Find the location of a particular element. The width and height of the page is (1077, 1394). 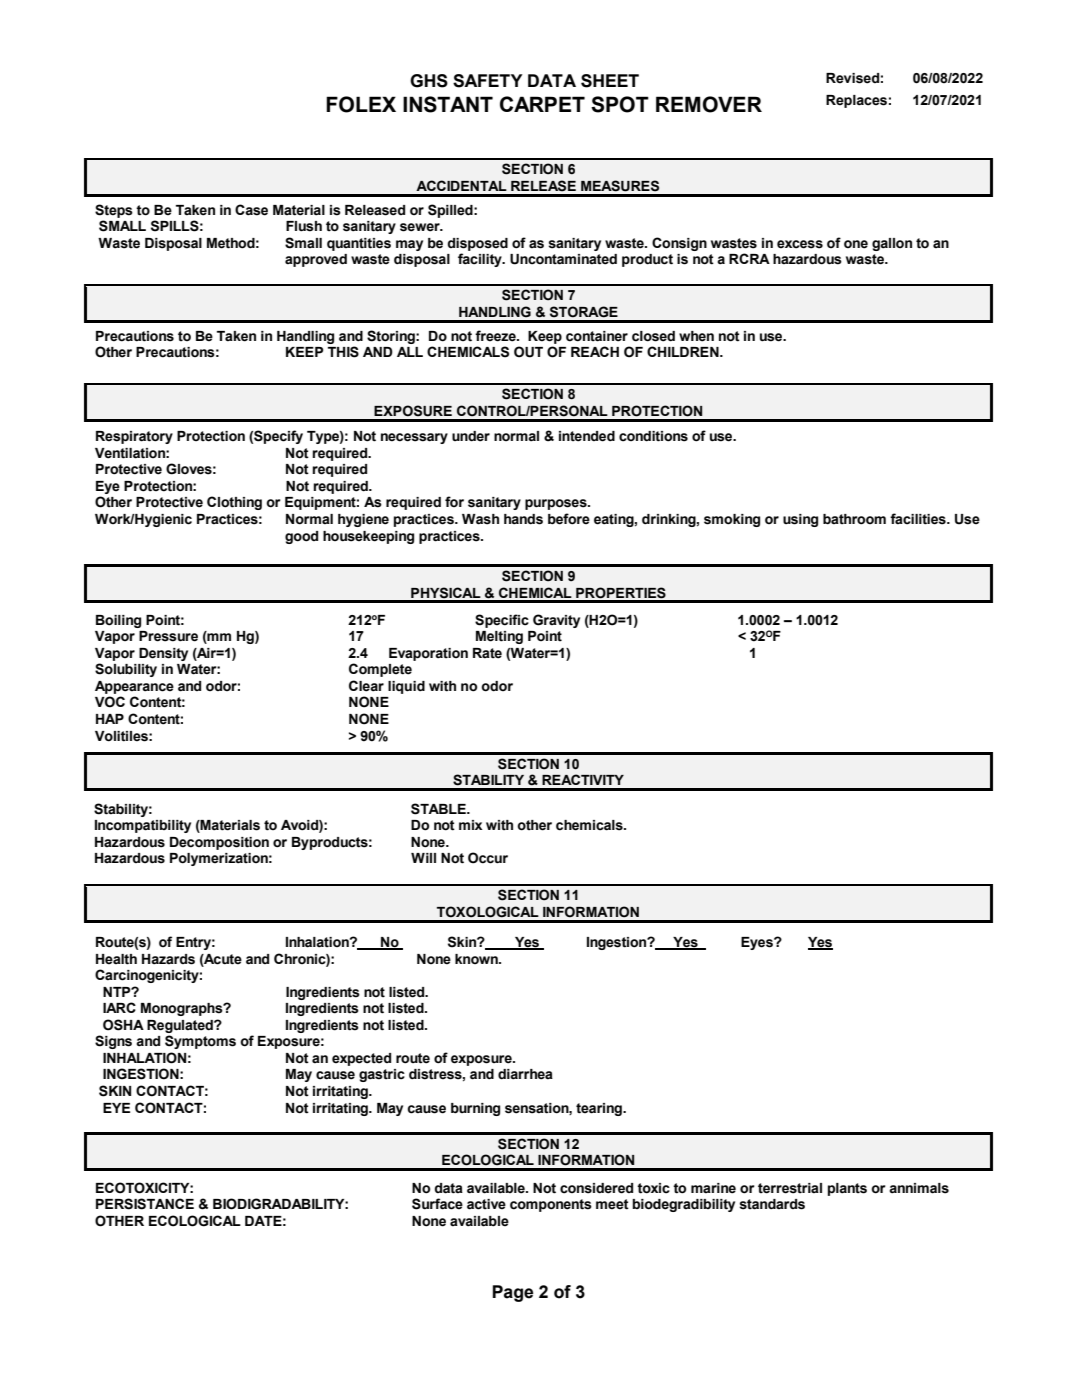

Rate is located at coordinates (487, 653).
